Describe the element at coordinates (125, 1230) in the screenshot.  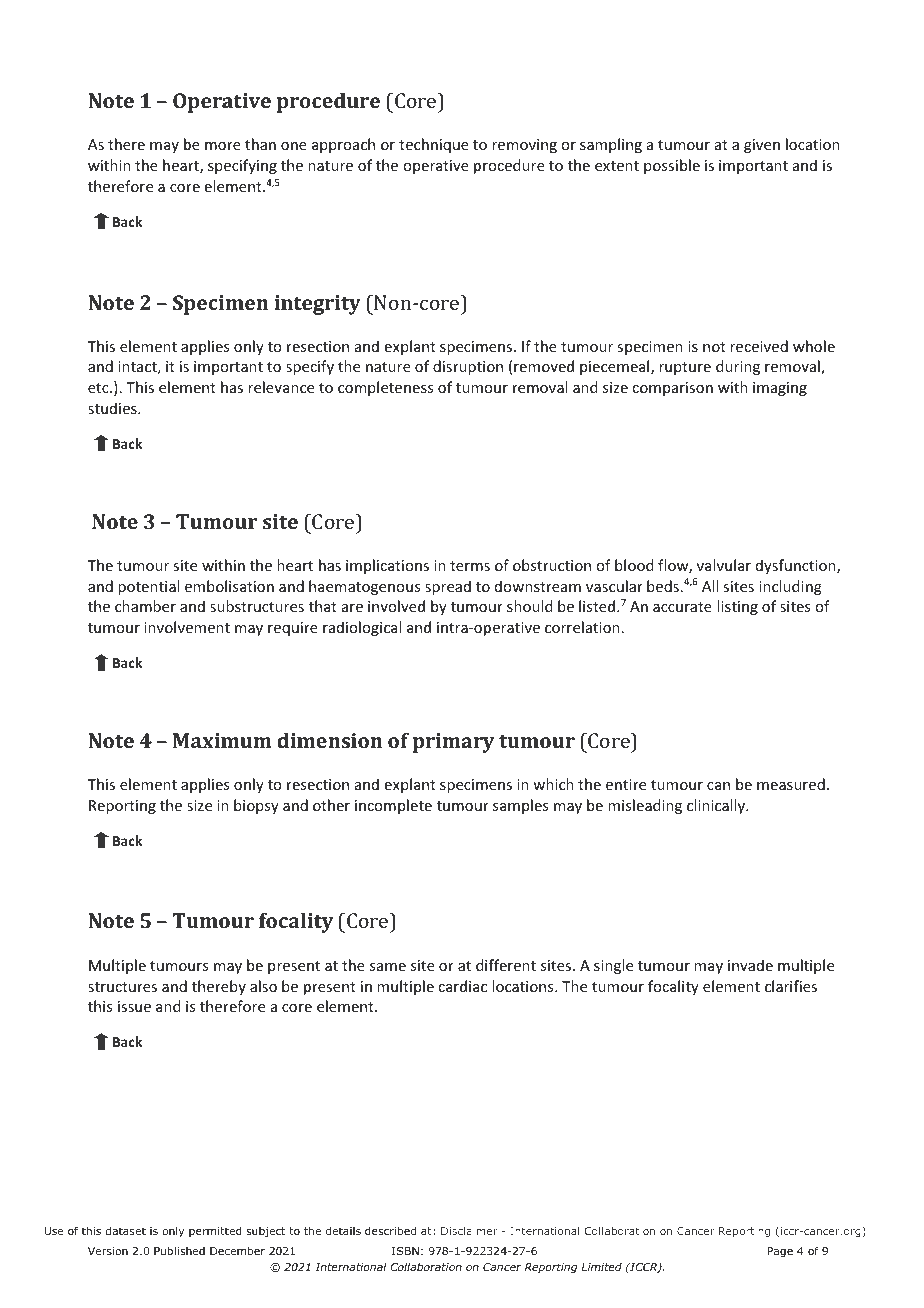
I see `dataset` at that location.
